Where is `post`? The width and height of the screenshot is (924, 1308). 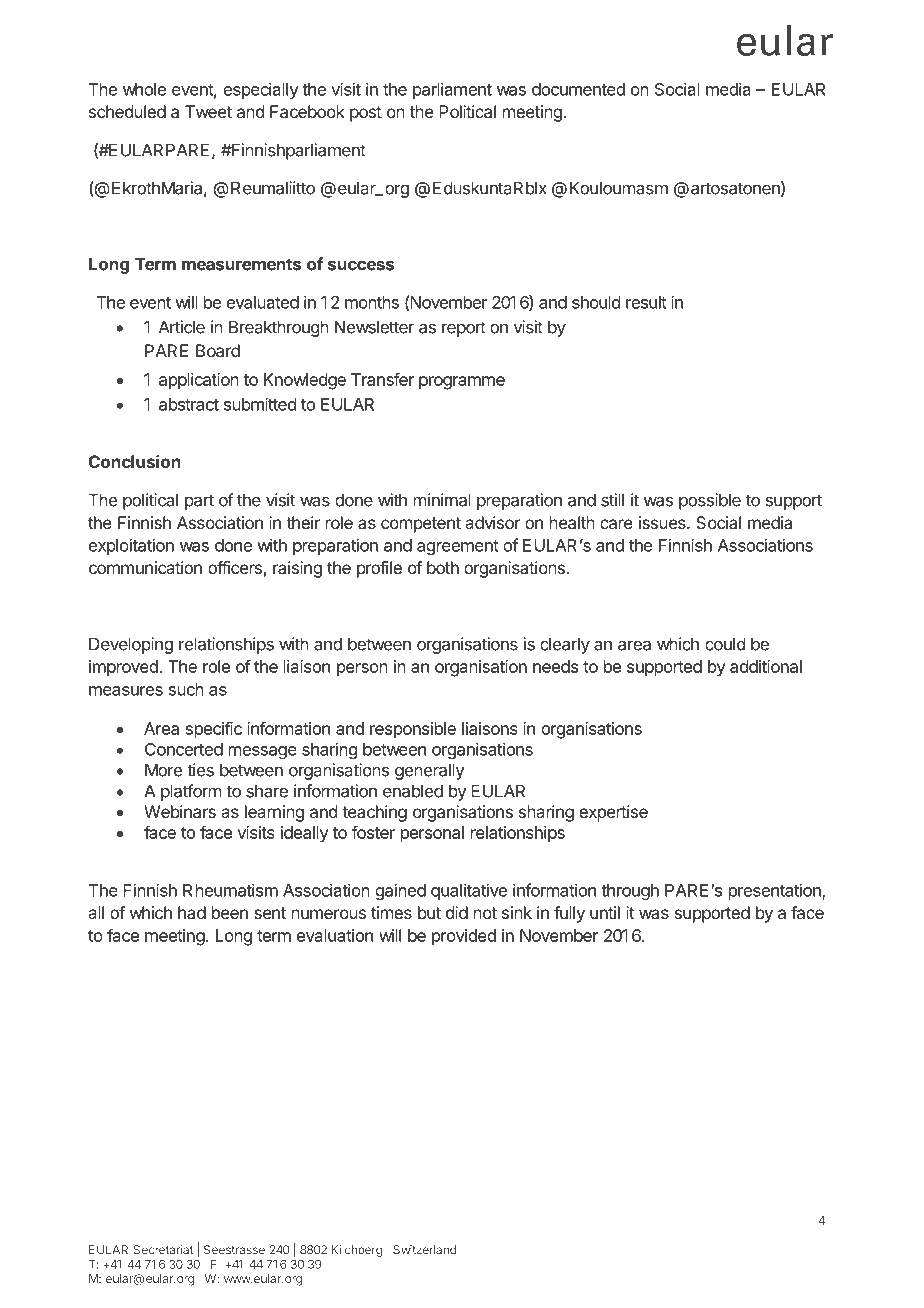 post is located at coordinates (366, 114).
